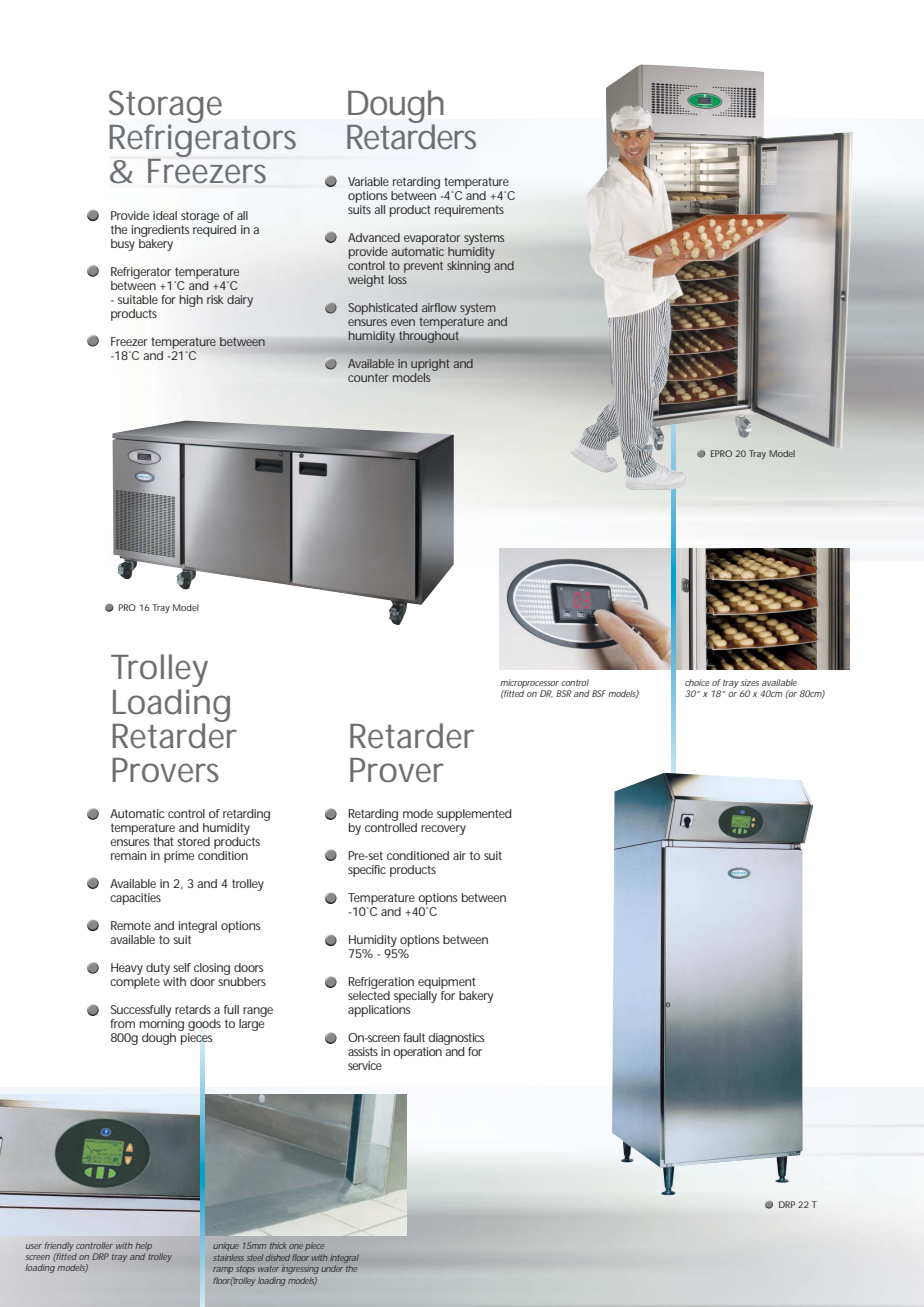 The image size is (924, 1307). What do you see at coordinates (374, 237) in the document?
I see `Advanced` at bounding box center [374, 237].
